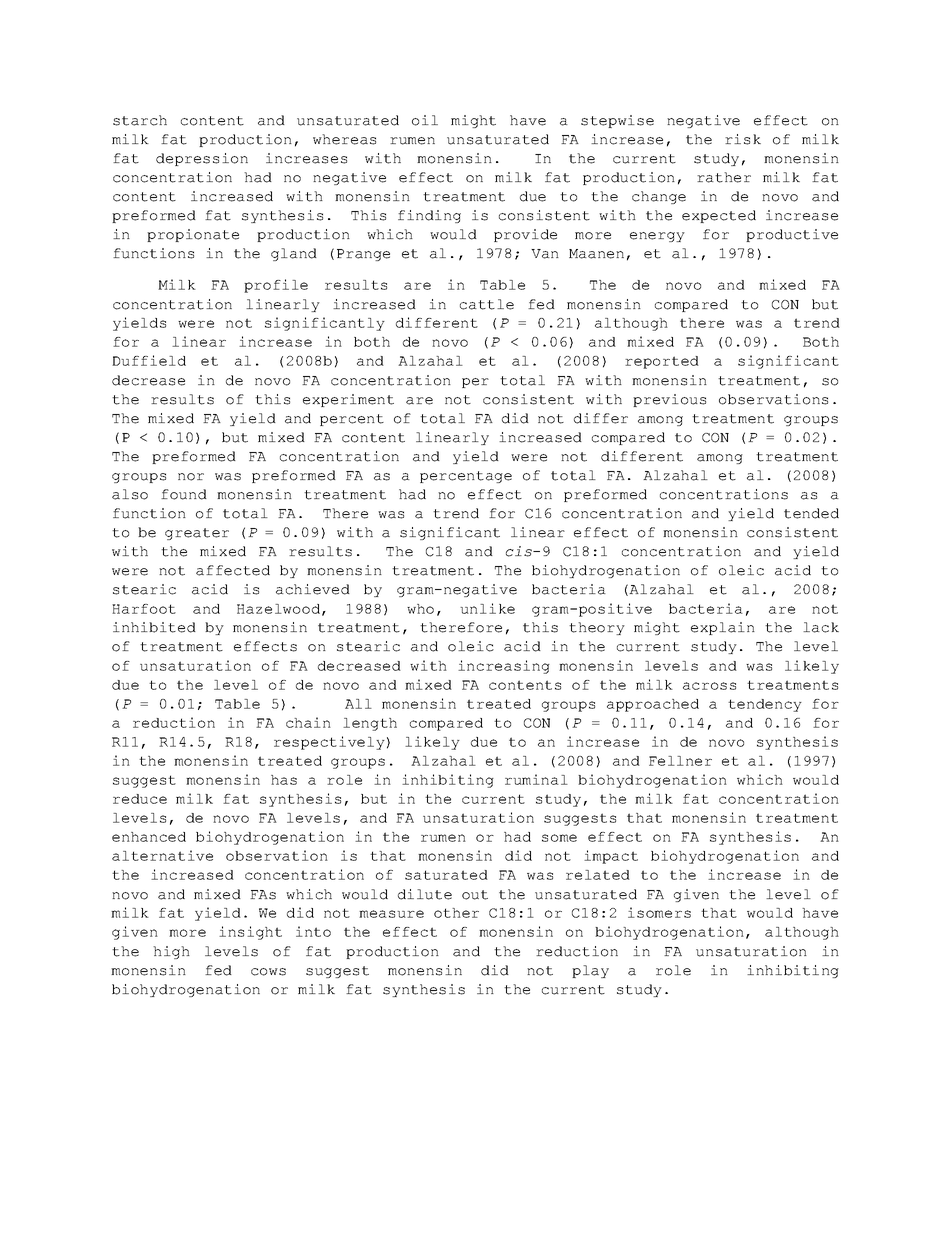  Describe the element at coordinates (811, 513) in the image. I see `tended` at that location.
